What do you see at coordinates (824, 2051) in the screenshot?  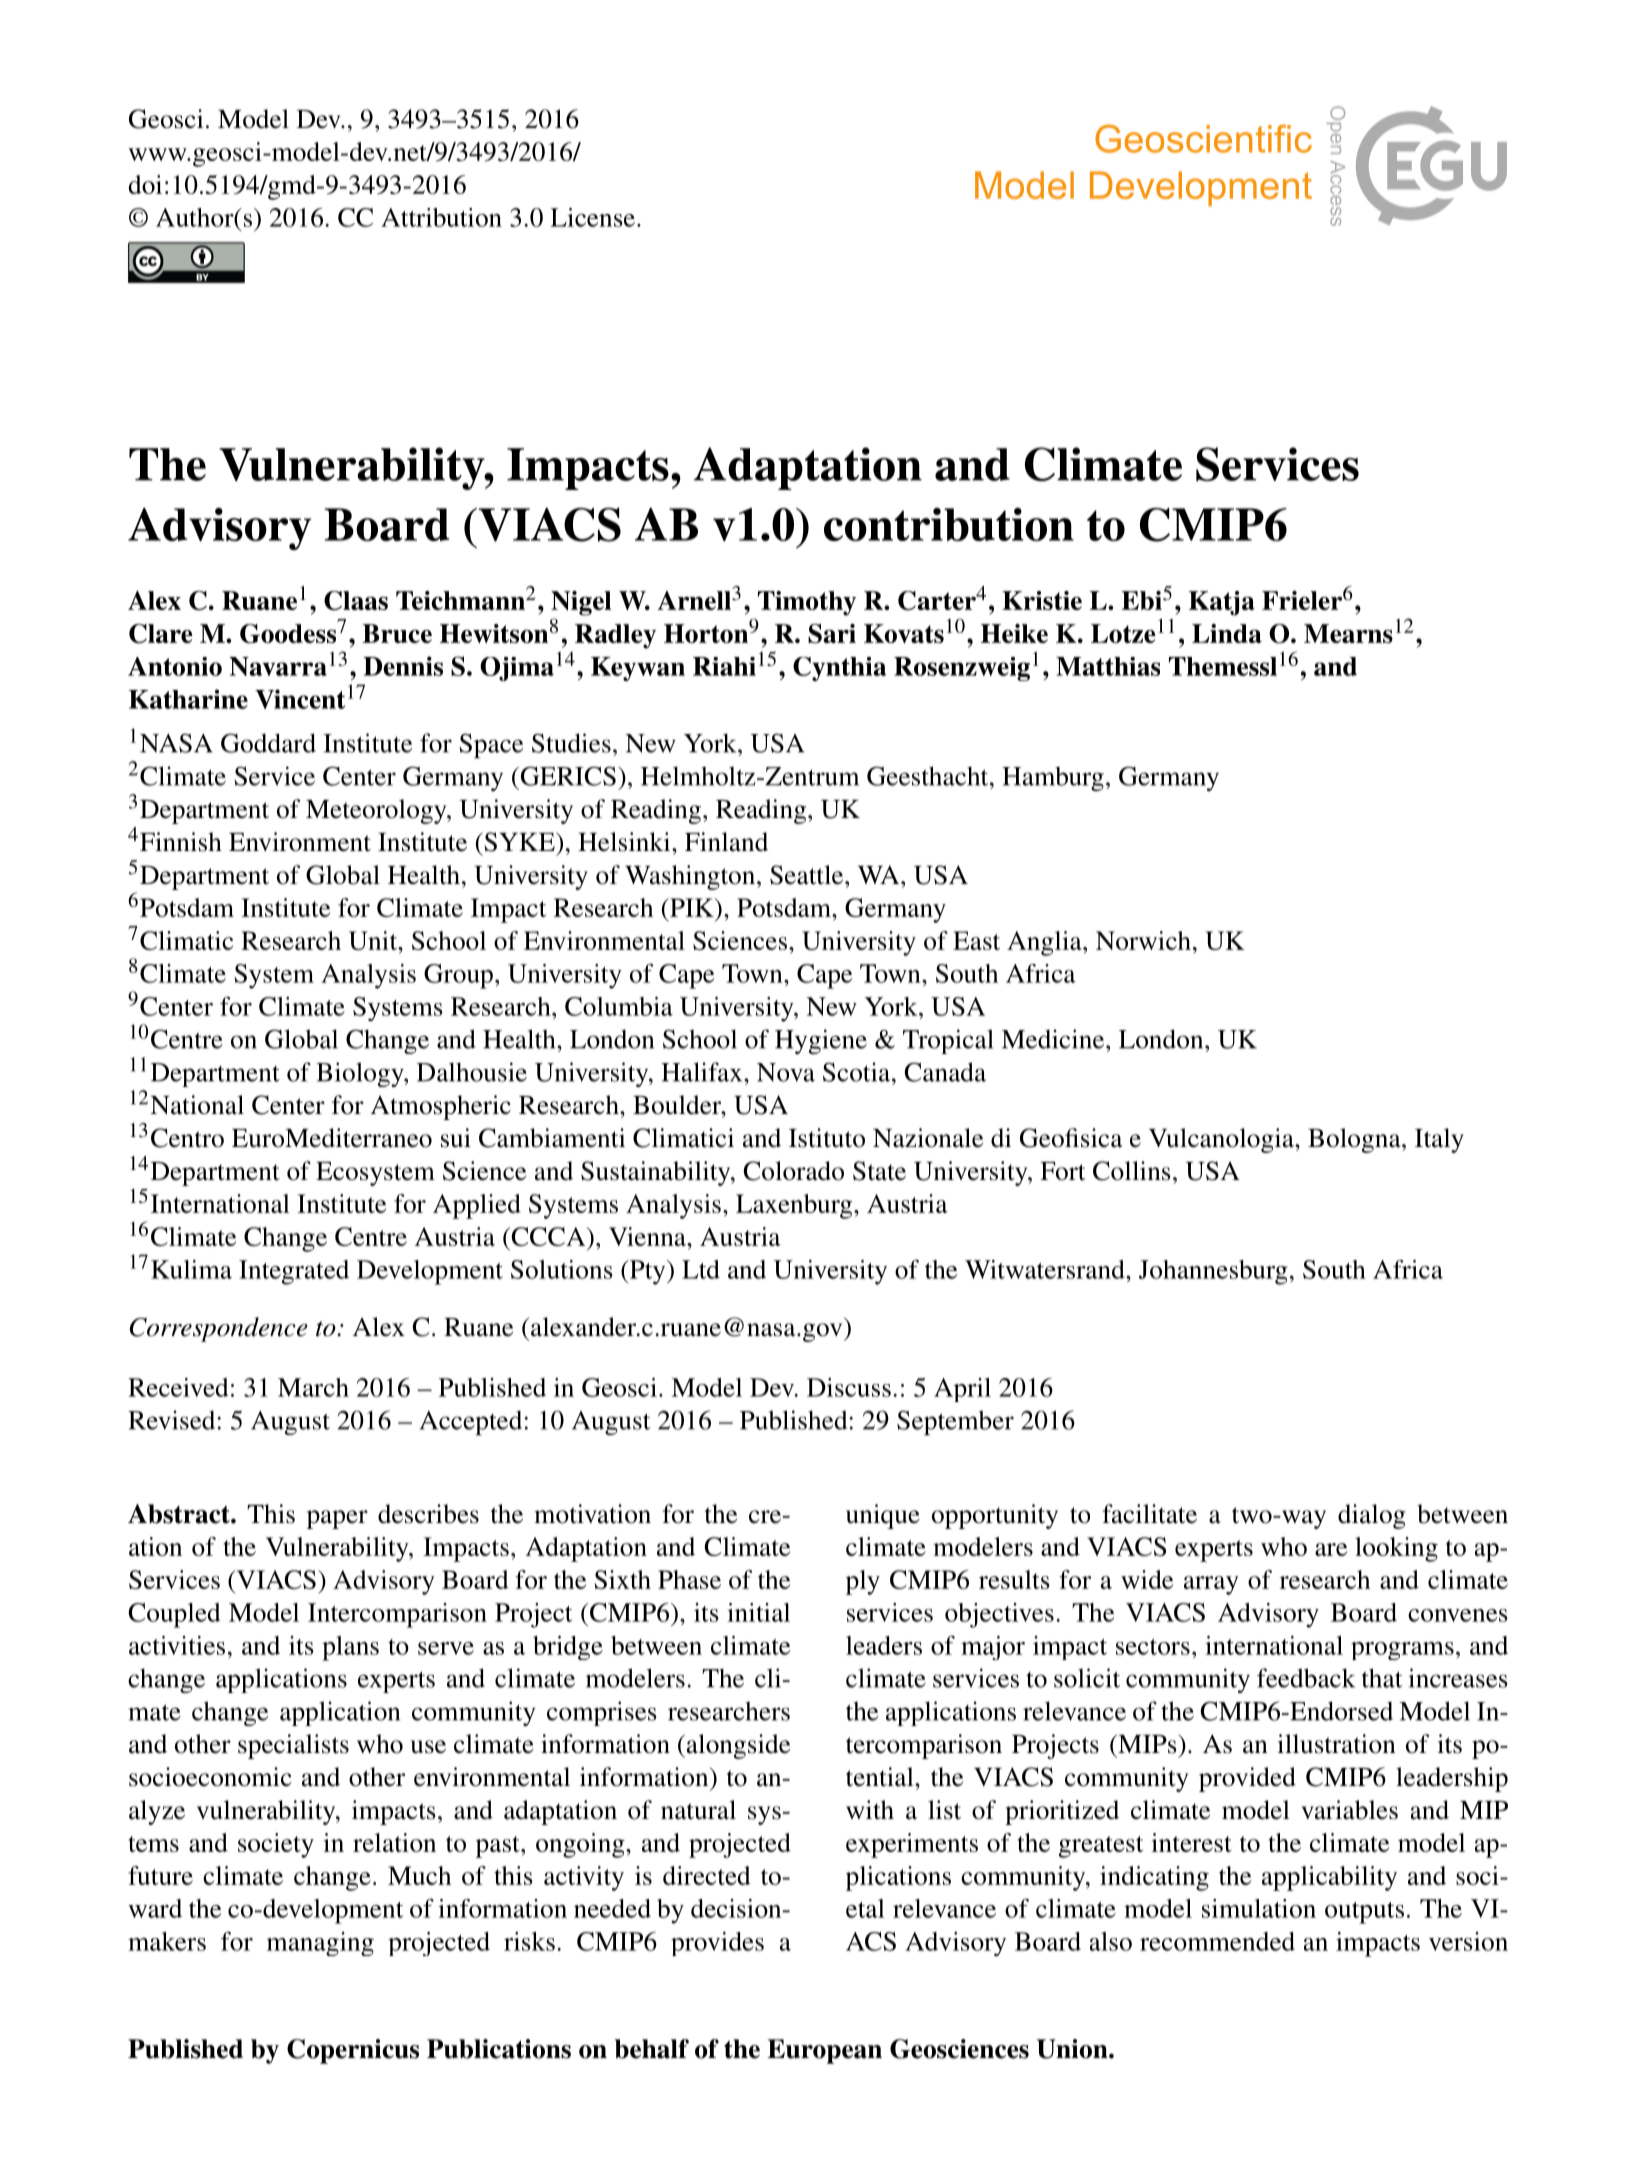 I see `European` at bounding box center [824, 2051].
